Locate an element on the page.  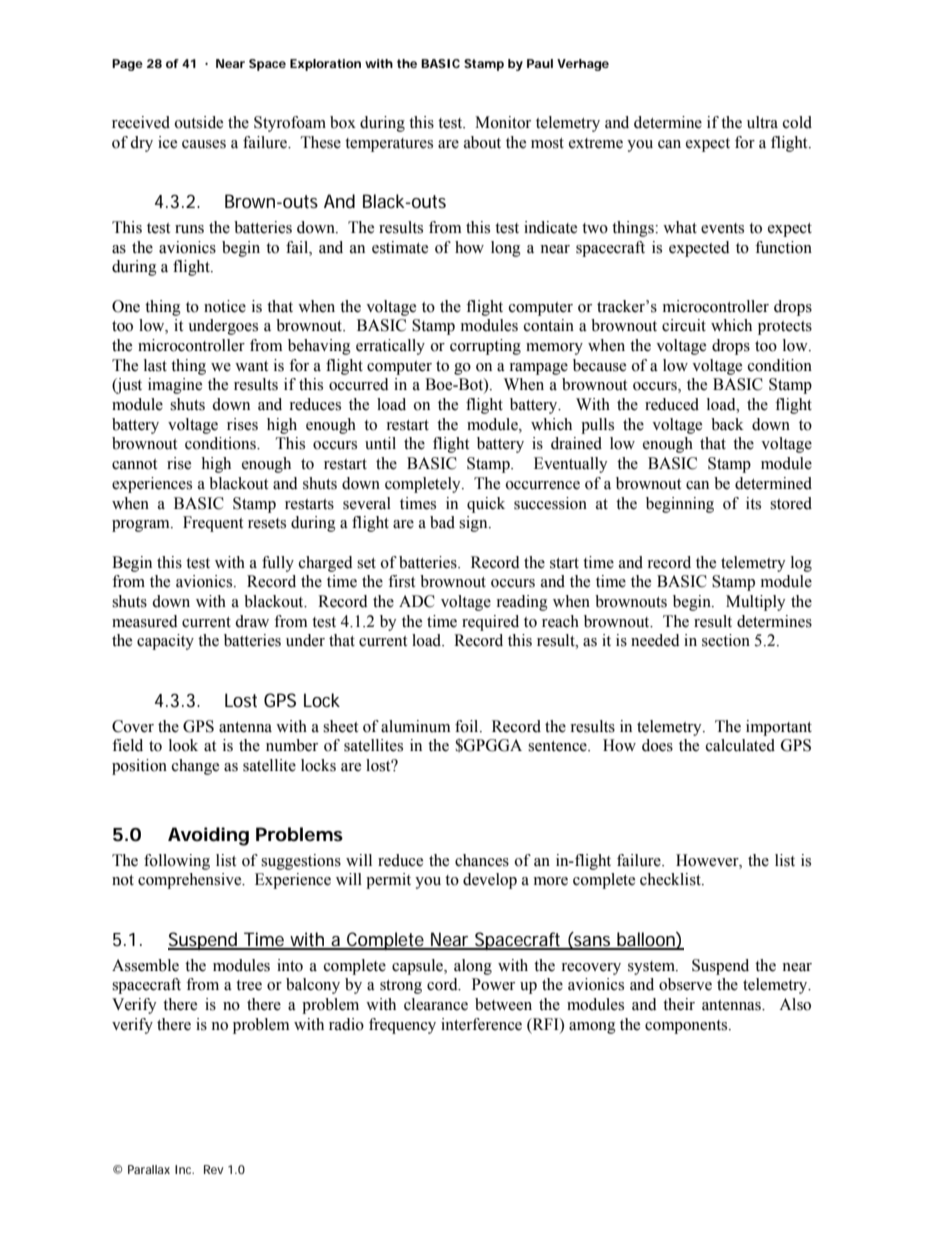
comprehensive is located at coordinates (191, 881).
